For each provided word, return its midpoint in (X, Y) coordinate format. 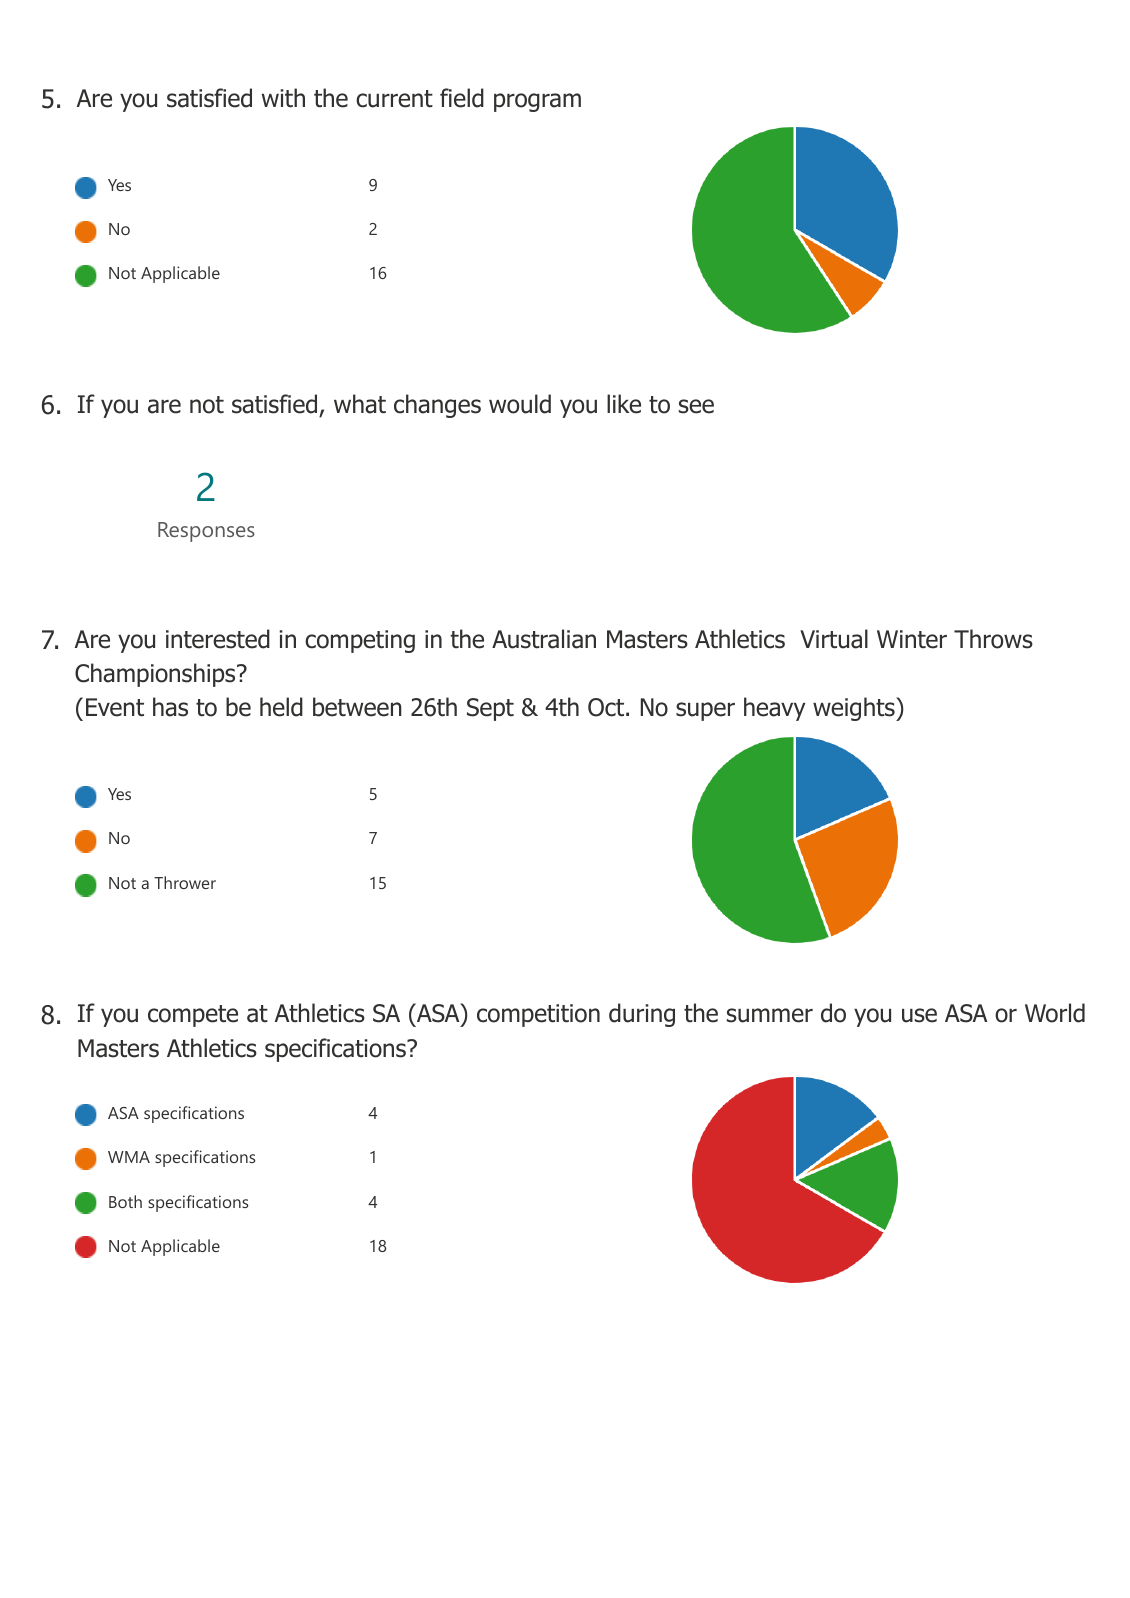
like (624, 404)
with (283, 98)
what (360, 404)
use (919, 1015)
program (537, 102)
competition (538, 1015)
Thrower (185, 882)
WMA (129, 1157)
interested (218, 639)
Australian (544, 639)
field (462, 98)
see (696, 406)
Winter (912, 639)
